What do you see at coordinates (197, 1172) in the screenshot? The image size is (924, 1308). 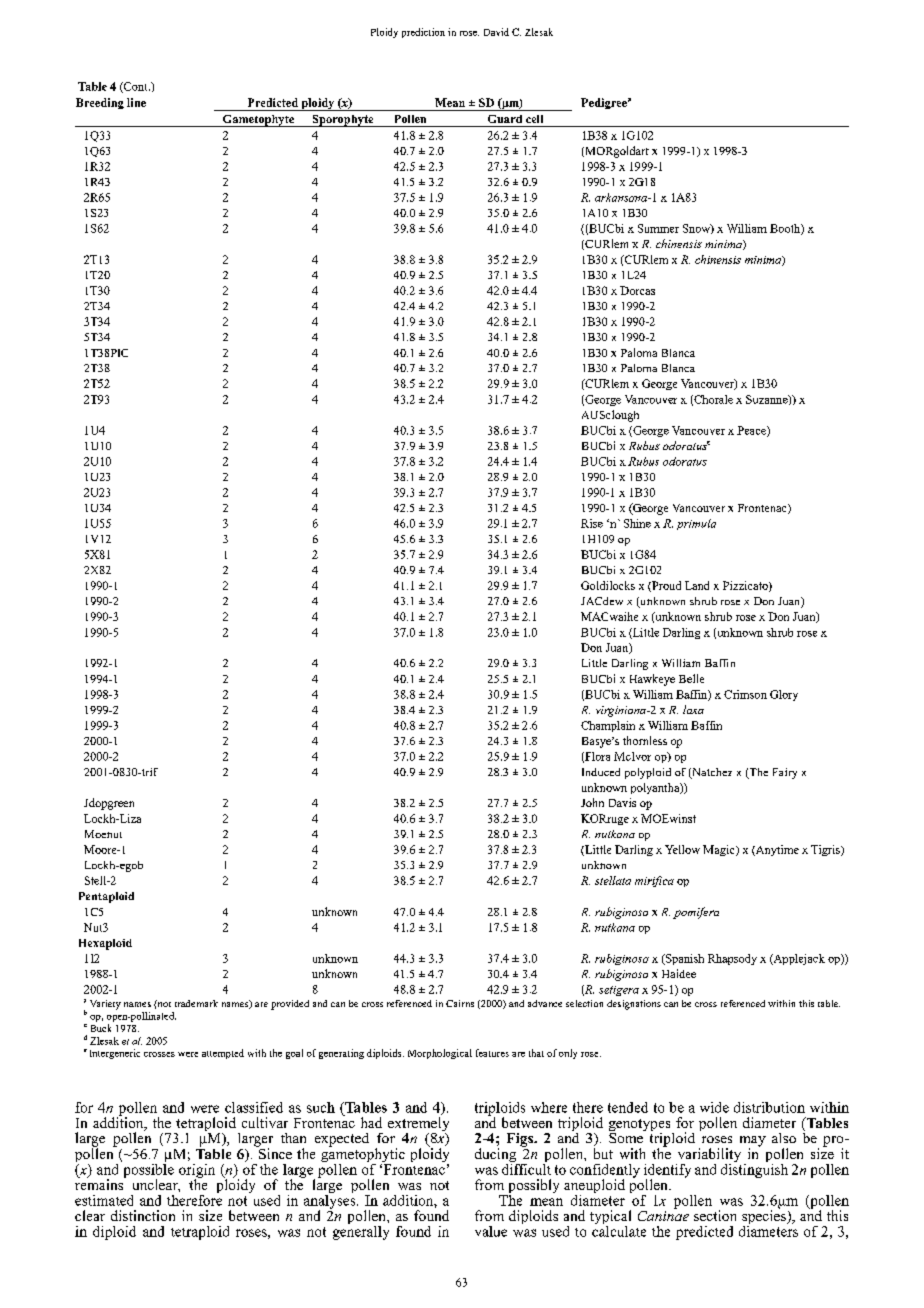 I see `origin` at bounding box center [197, 1172].
